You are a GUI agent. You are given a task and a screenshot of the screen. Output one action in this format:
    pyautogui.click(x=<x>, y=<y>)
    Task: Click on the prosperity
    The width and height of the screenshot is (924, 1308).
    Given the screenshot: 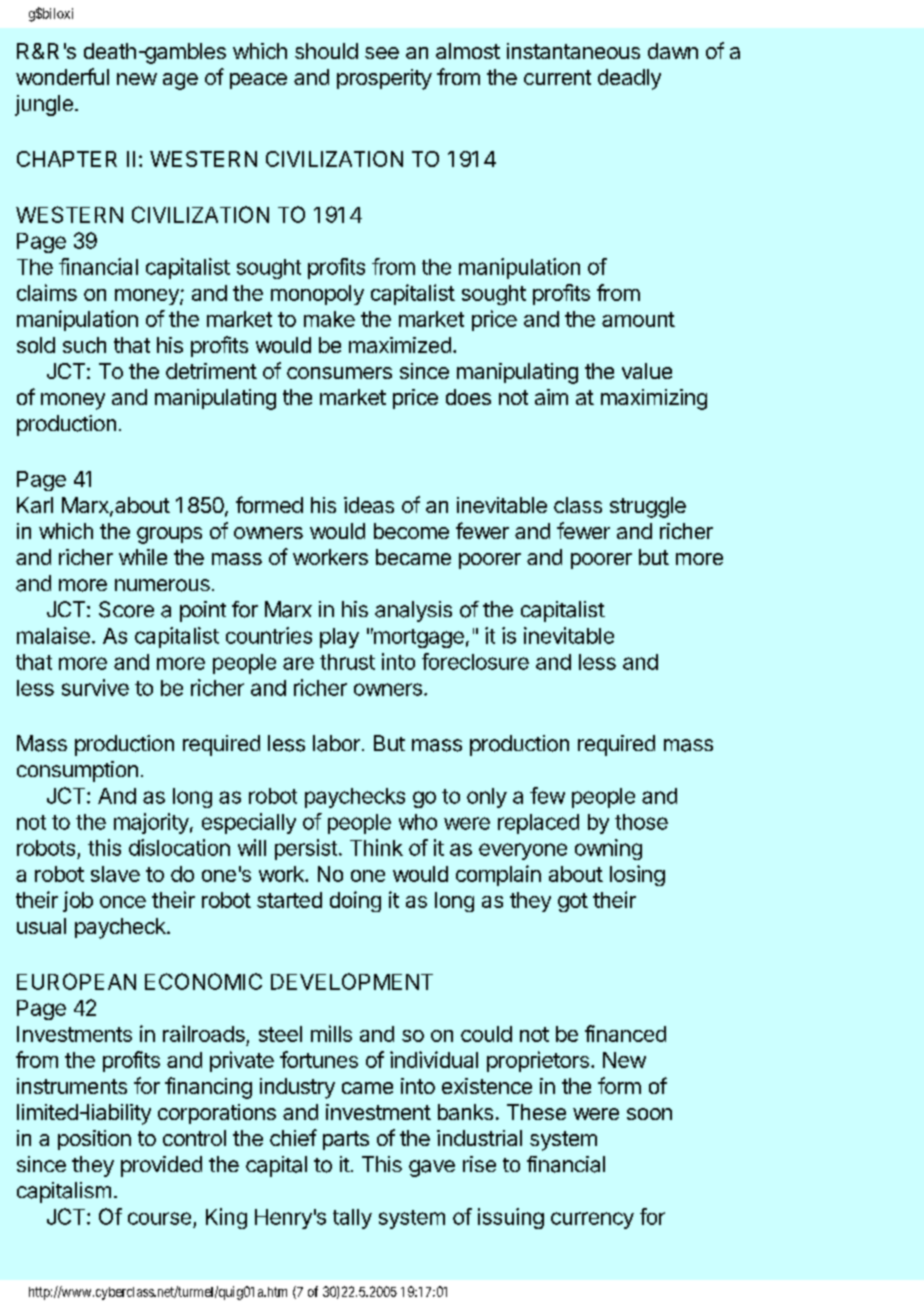 What is the action you would take?
    pyautogui.click(x=384, y=79)
